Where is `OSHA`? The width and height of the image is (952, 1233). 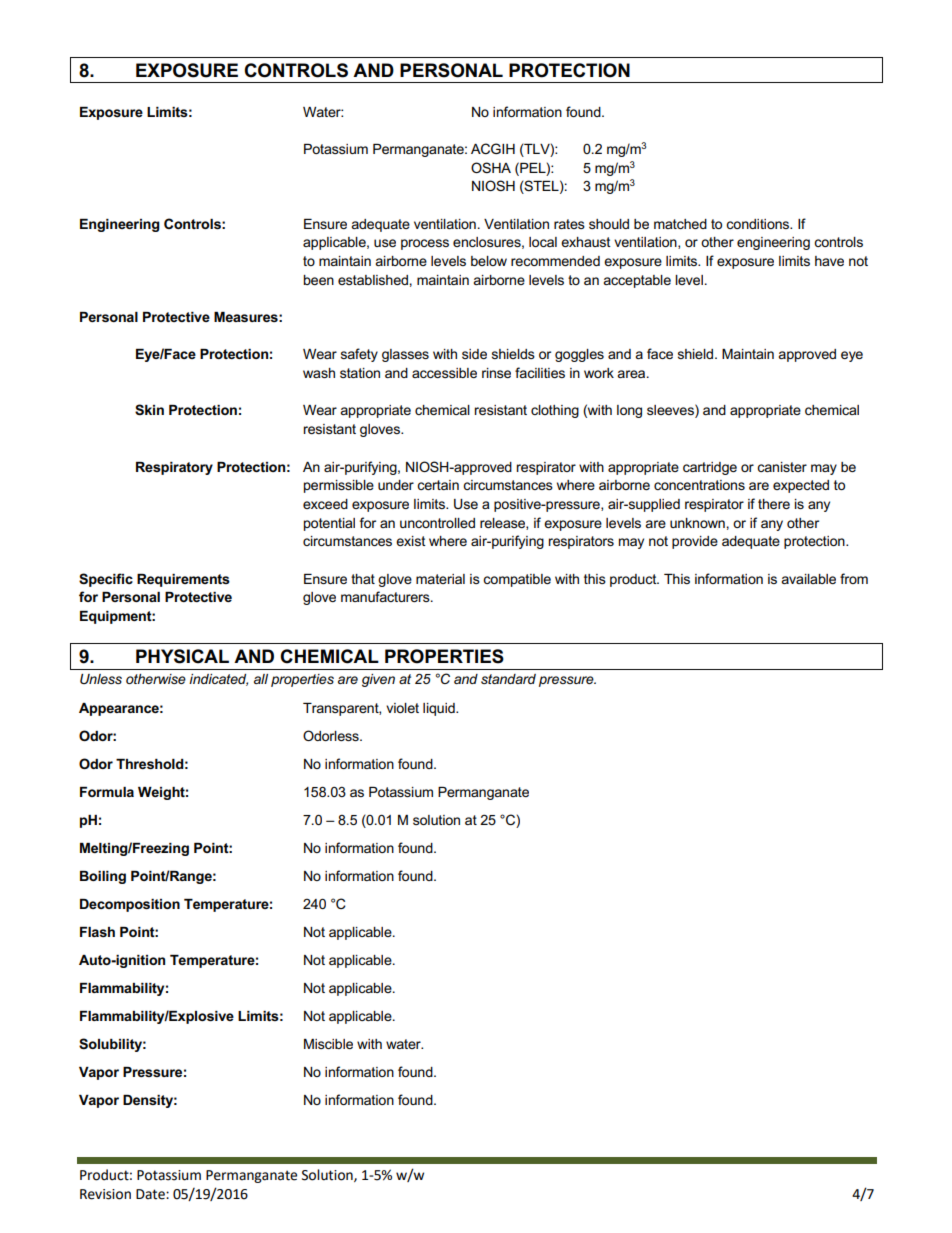
OSHA is located at coordinates (491, 167).
